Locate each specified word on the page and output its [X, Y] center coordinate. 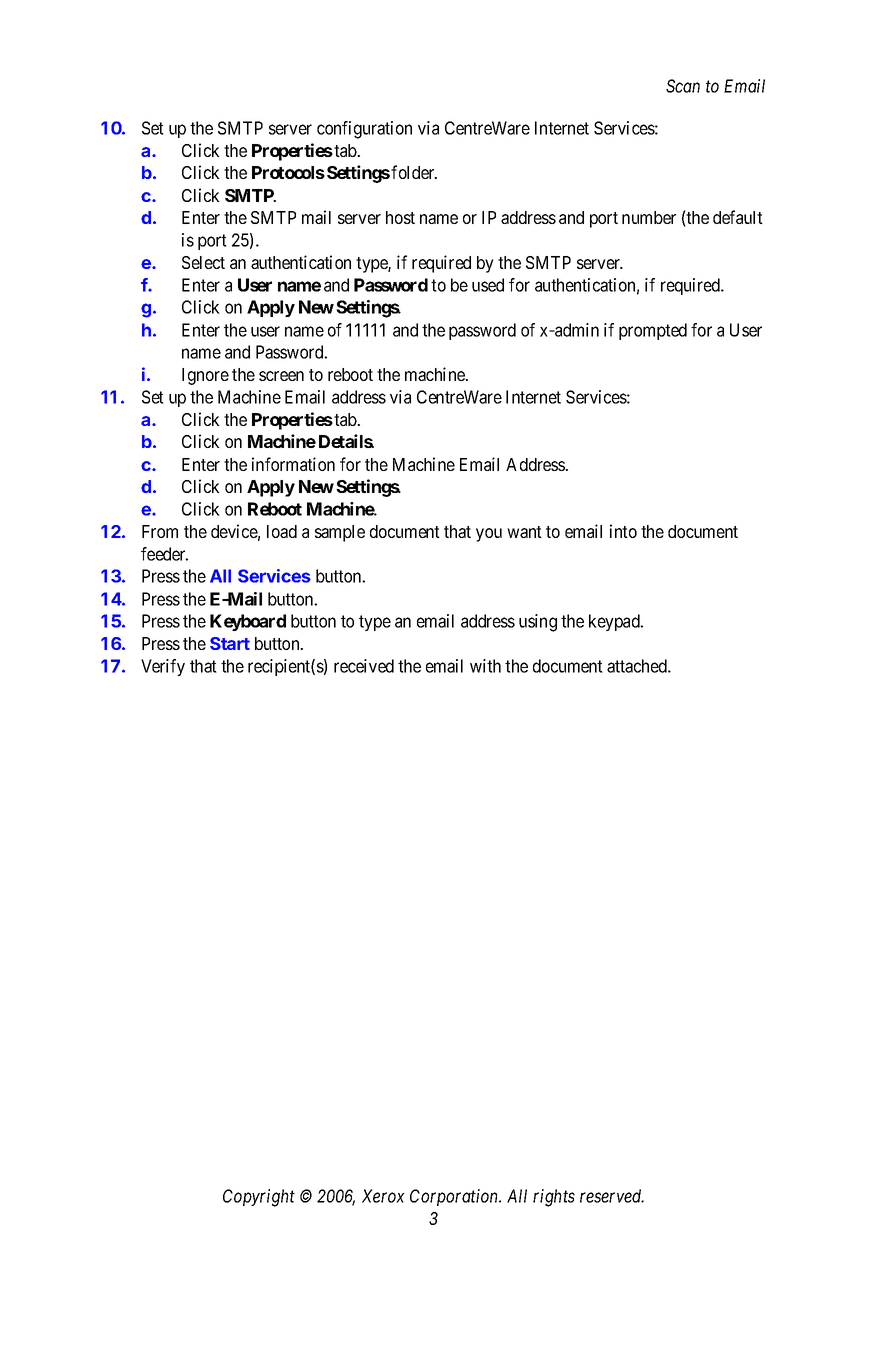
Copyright [259, 1198]
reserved [612, 1196]
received [364, 666]
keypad [615, 622]
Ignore [205, 376]
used [488, 285]
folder [414, 172]
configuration [364, 130]
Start [230, 643]
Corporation [455, 1197]
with [485, 666]
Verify [163, 667]
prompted [653, 331]
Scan [683, 86]
